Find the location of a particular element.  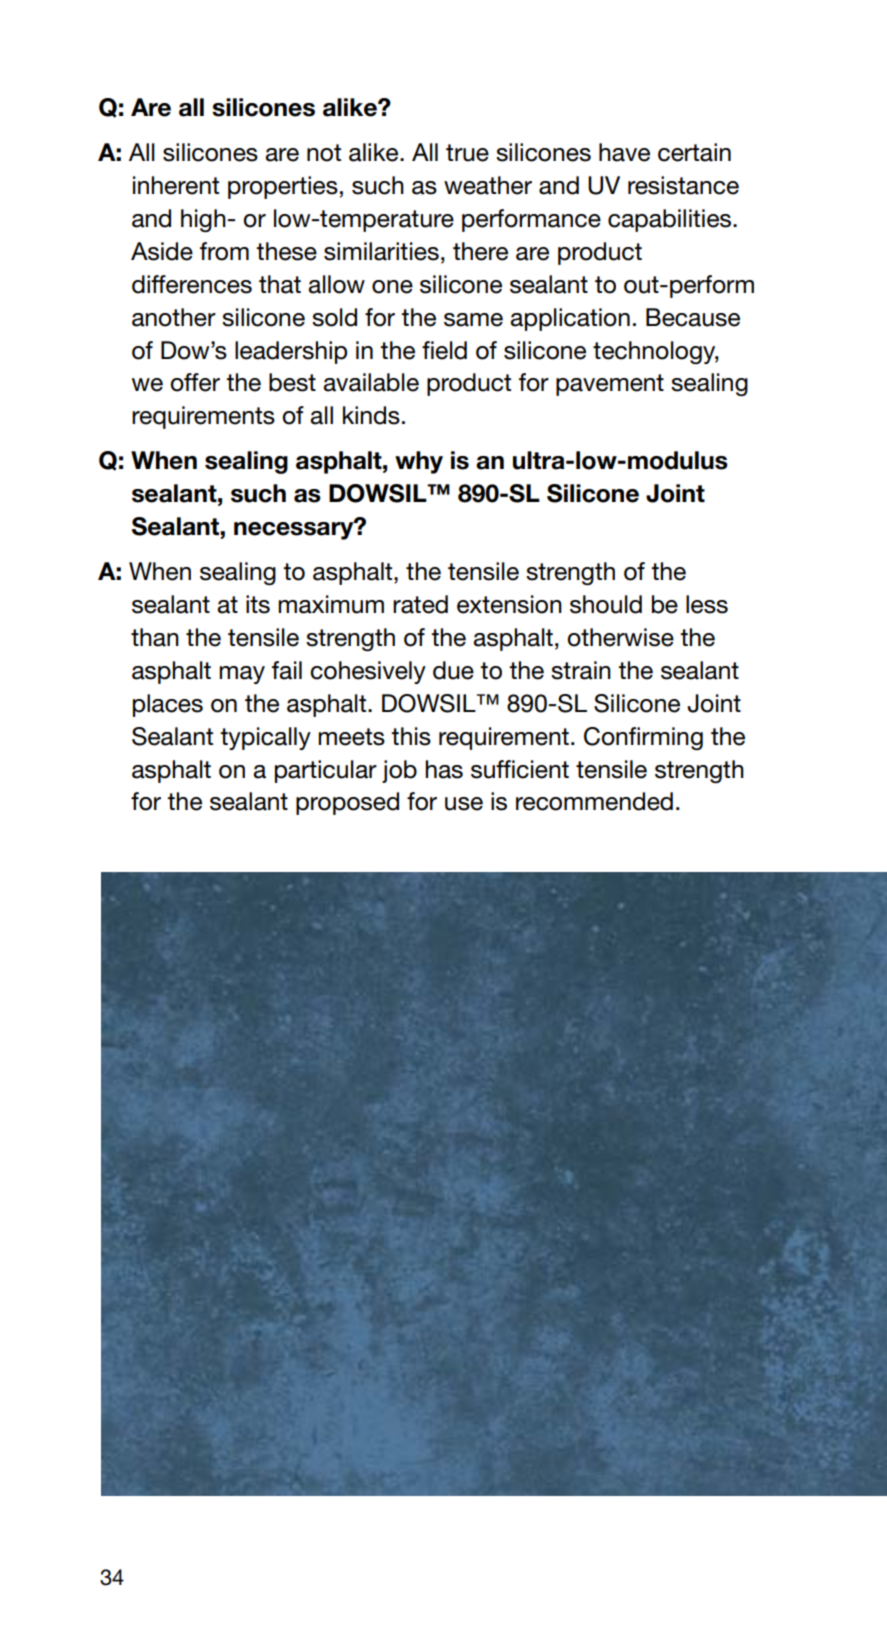

pavement is located at coordinates (610, 385).
